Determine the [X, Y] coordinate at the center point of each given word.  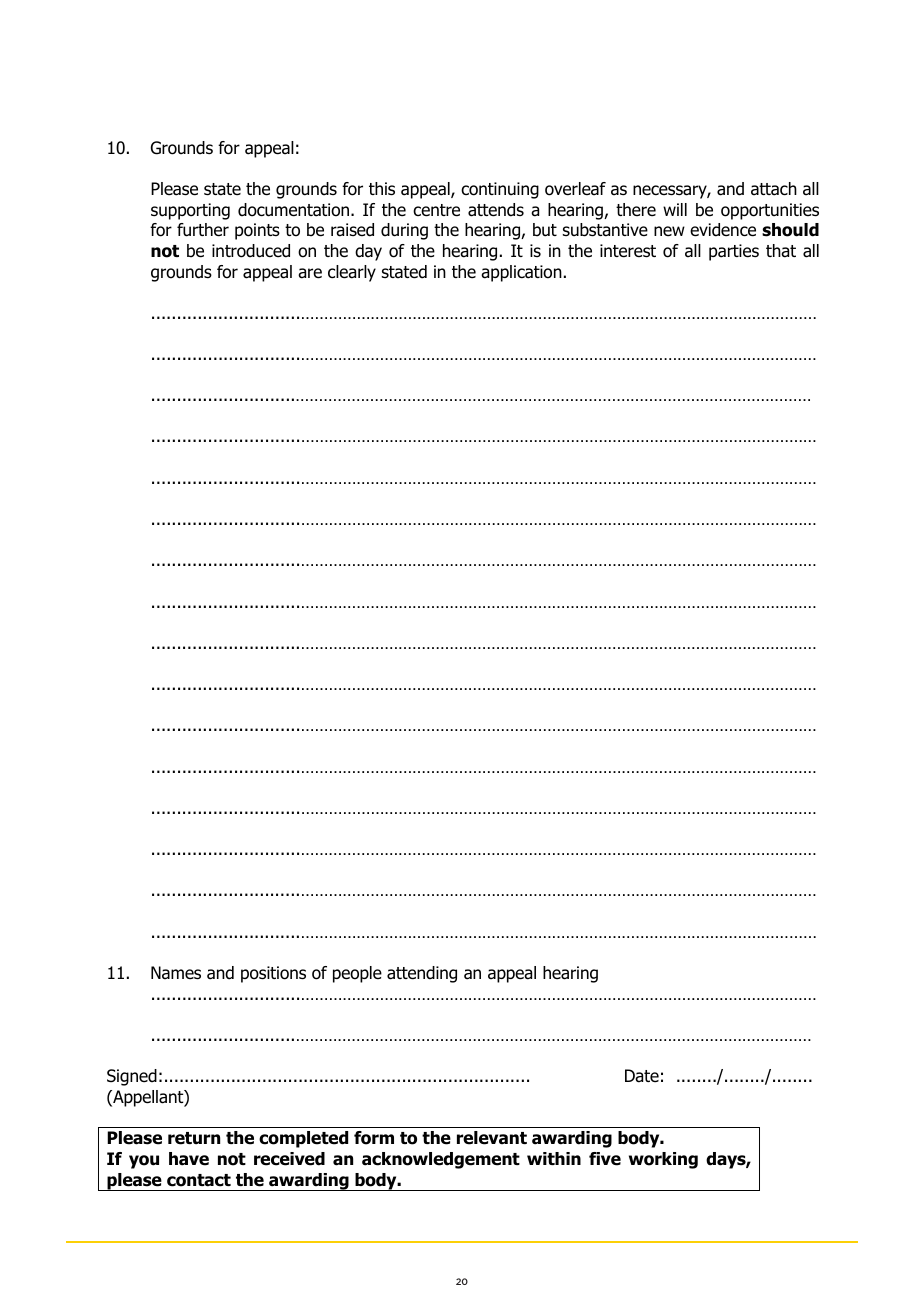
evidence [723, 230]
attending [422, 974]
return [194, 1138]
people [357, 974]
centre [436, 210]
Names [176, 973]
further [203, 230]
